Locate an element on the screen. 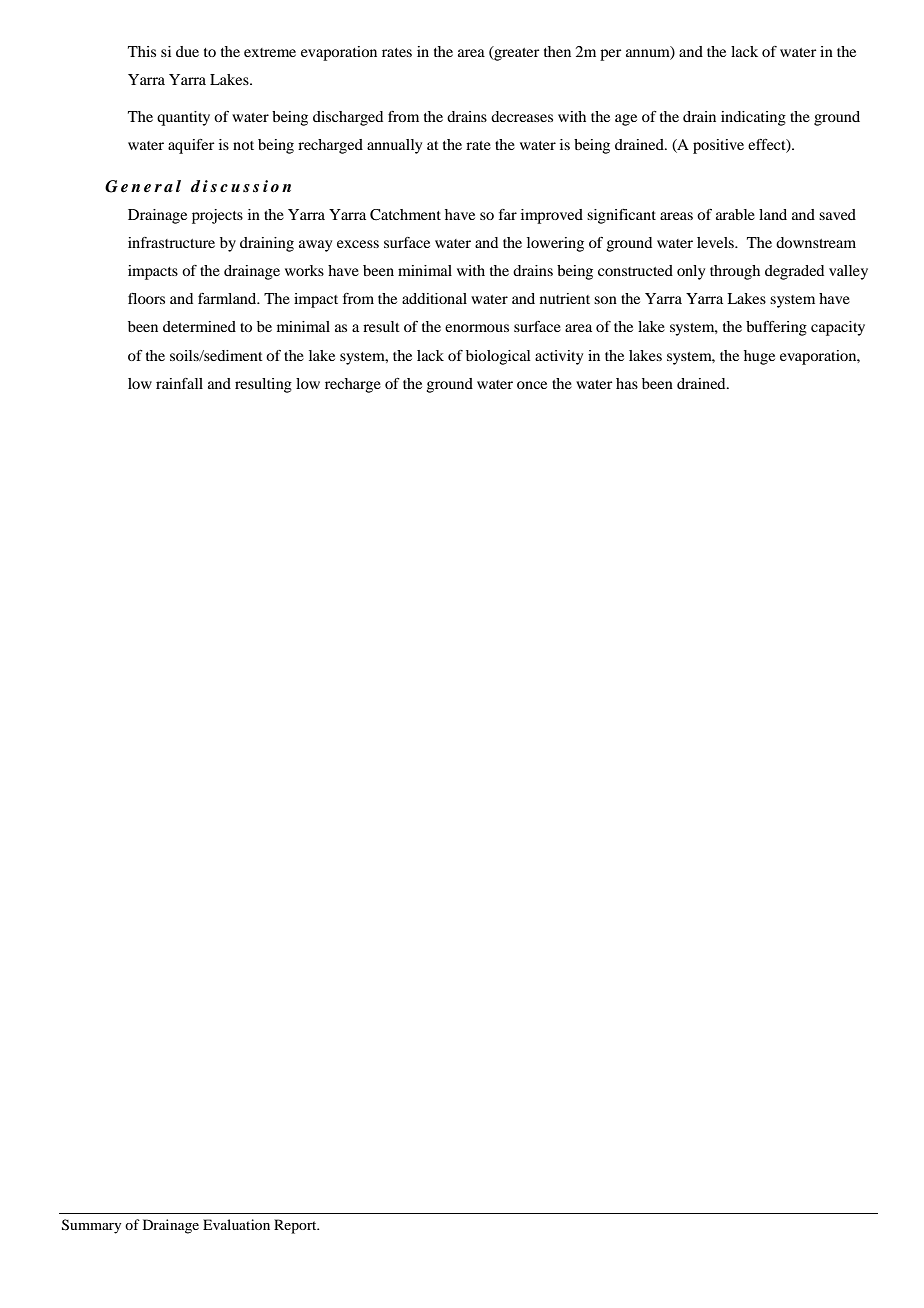 The image size is (924, 1308). has is located at coordinates (627, 383).
